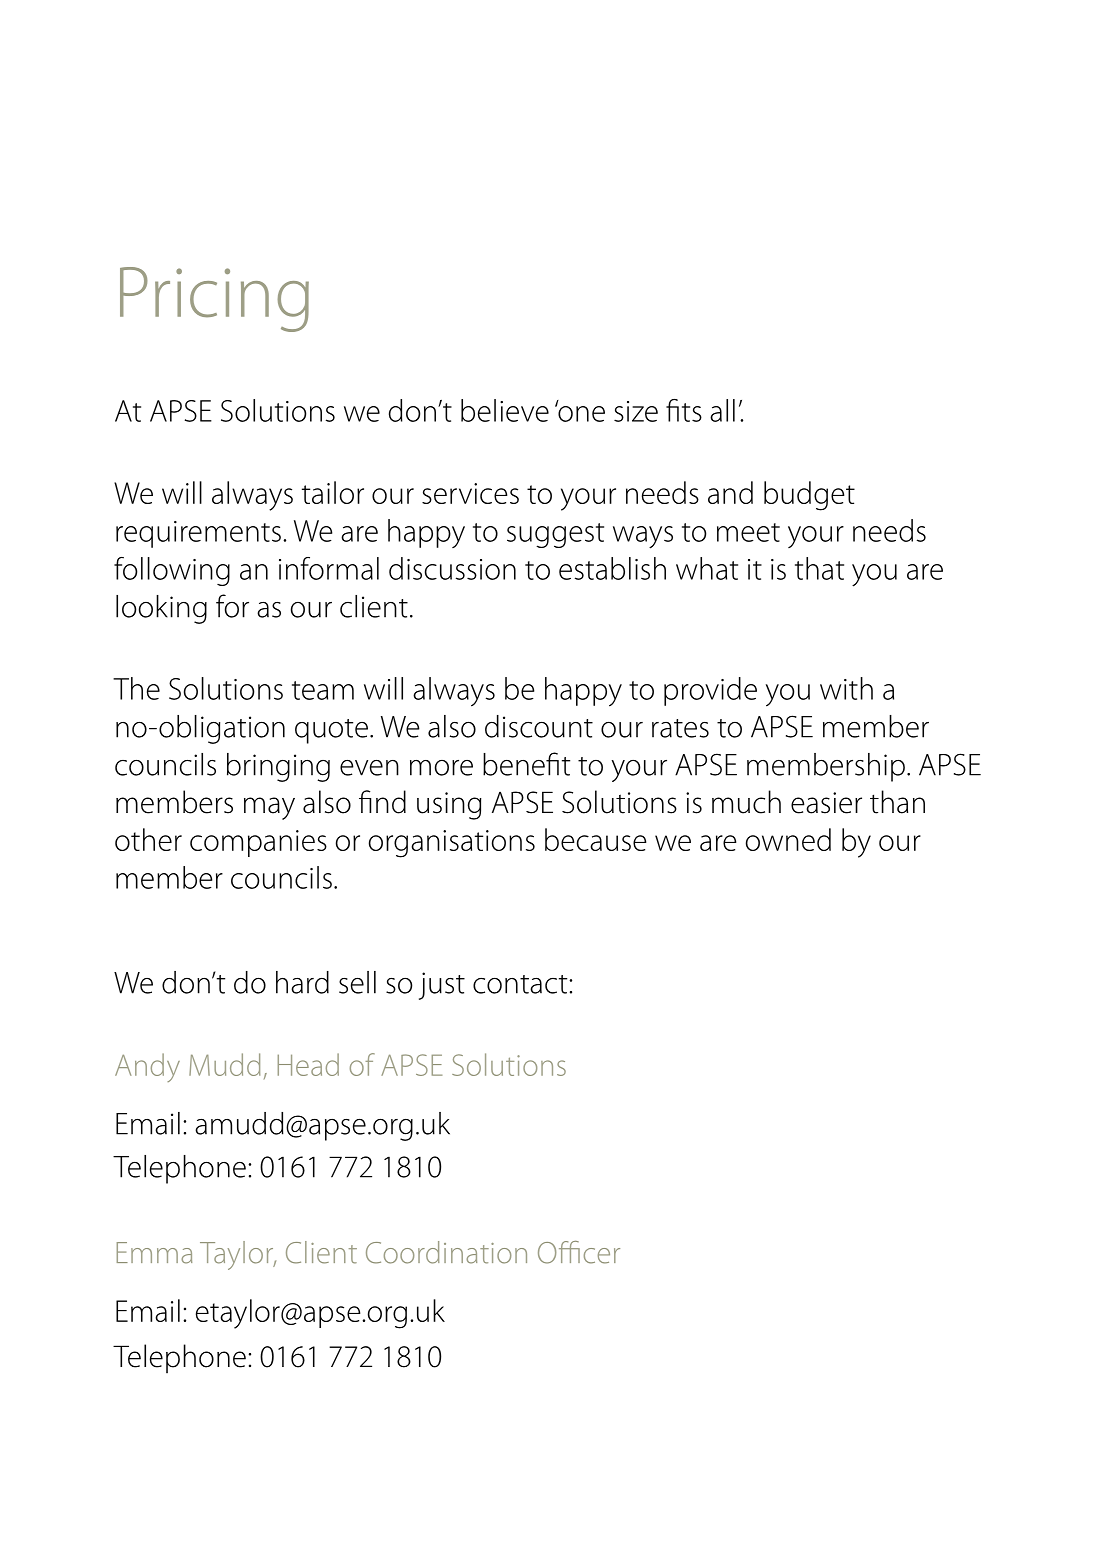 The image size is (1101, 1562). I want to click on contact, so click(521, 984).
